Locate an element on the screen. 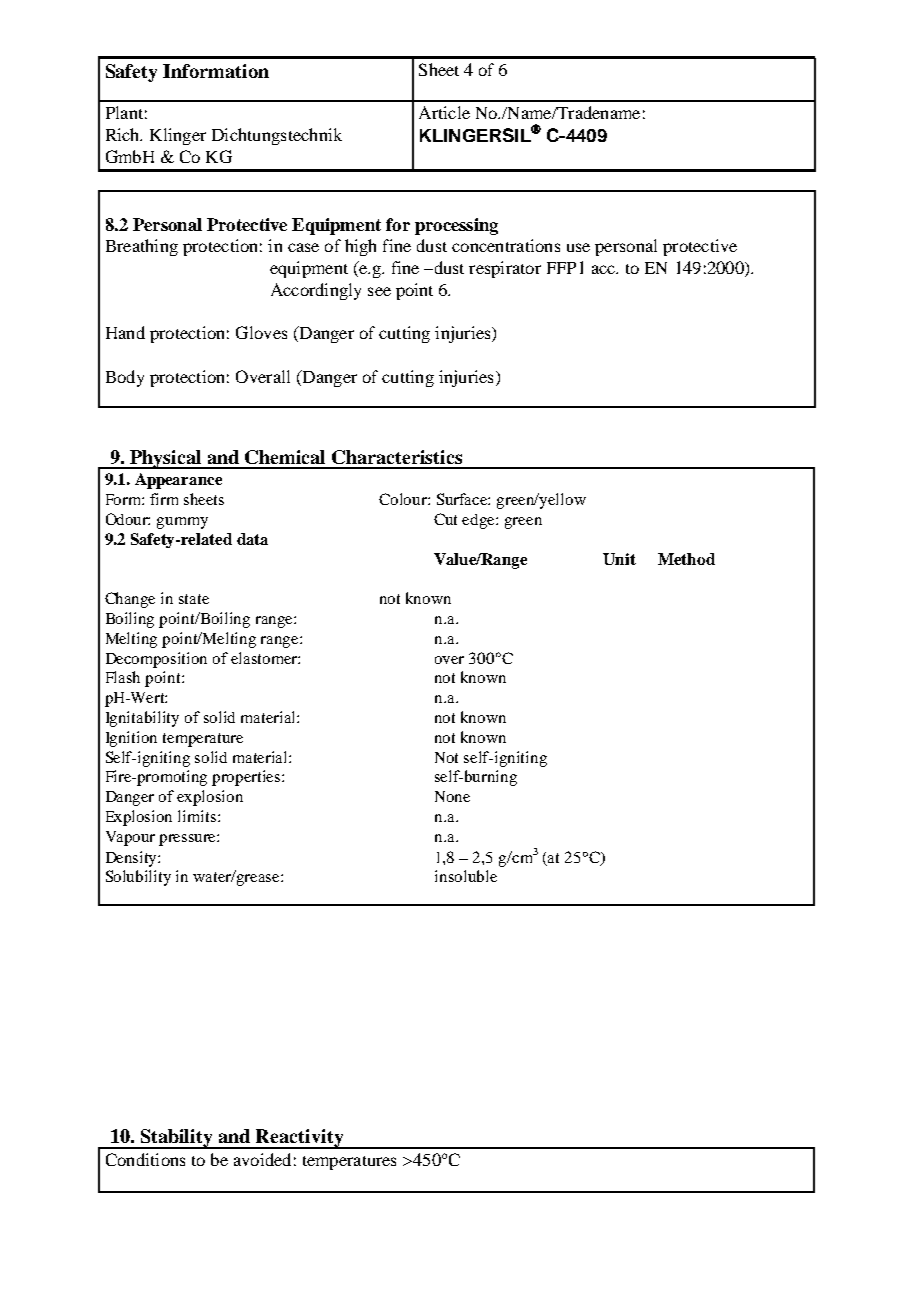 The image size is (924, 1308). Article is located at coordinates (444, 112).
